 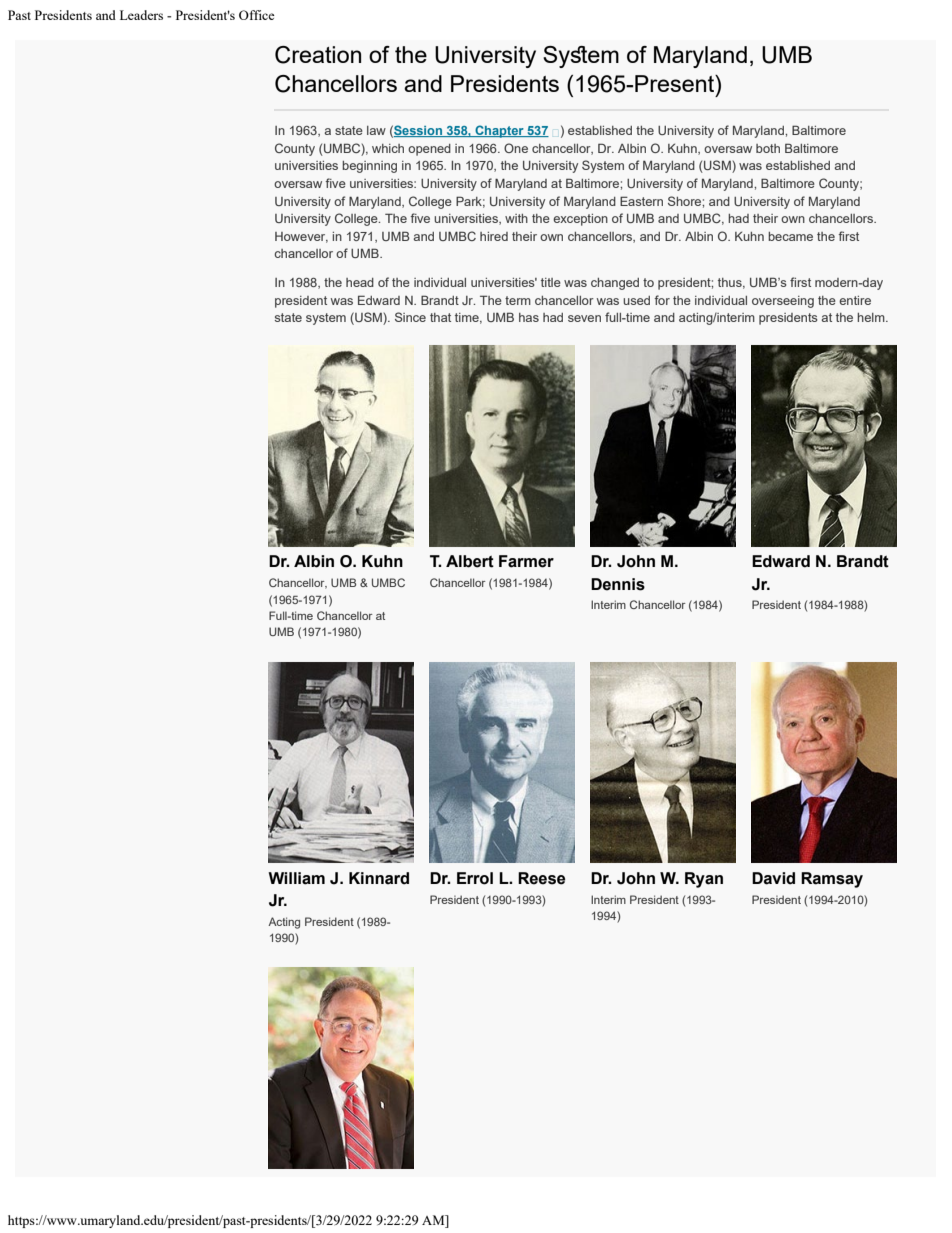 I want to click on Farmer, so click(x=526, y=561).
